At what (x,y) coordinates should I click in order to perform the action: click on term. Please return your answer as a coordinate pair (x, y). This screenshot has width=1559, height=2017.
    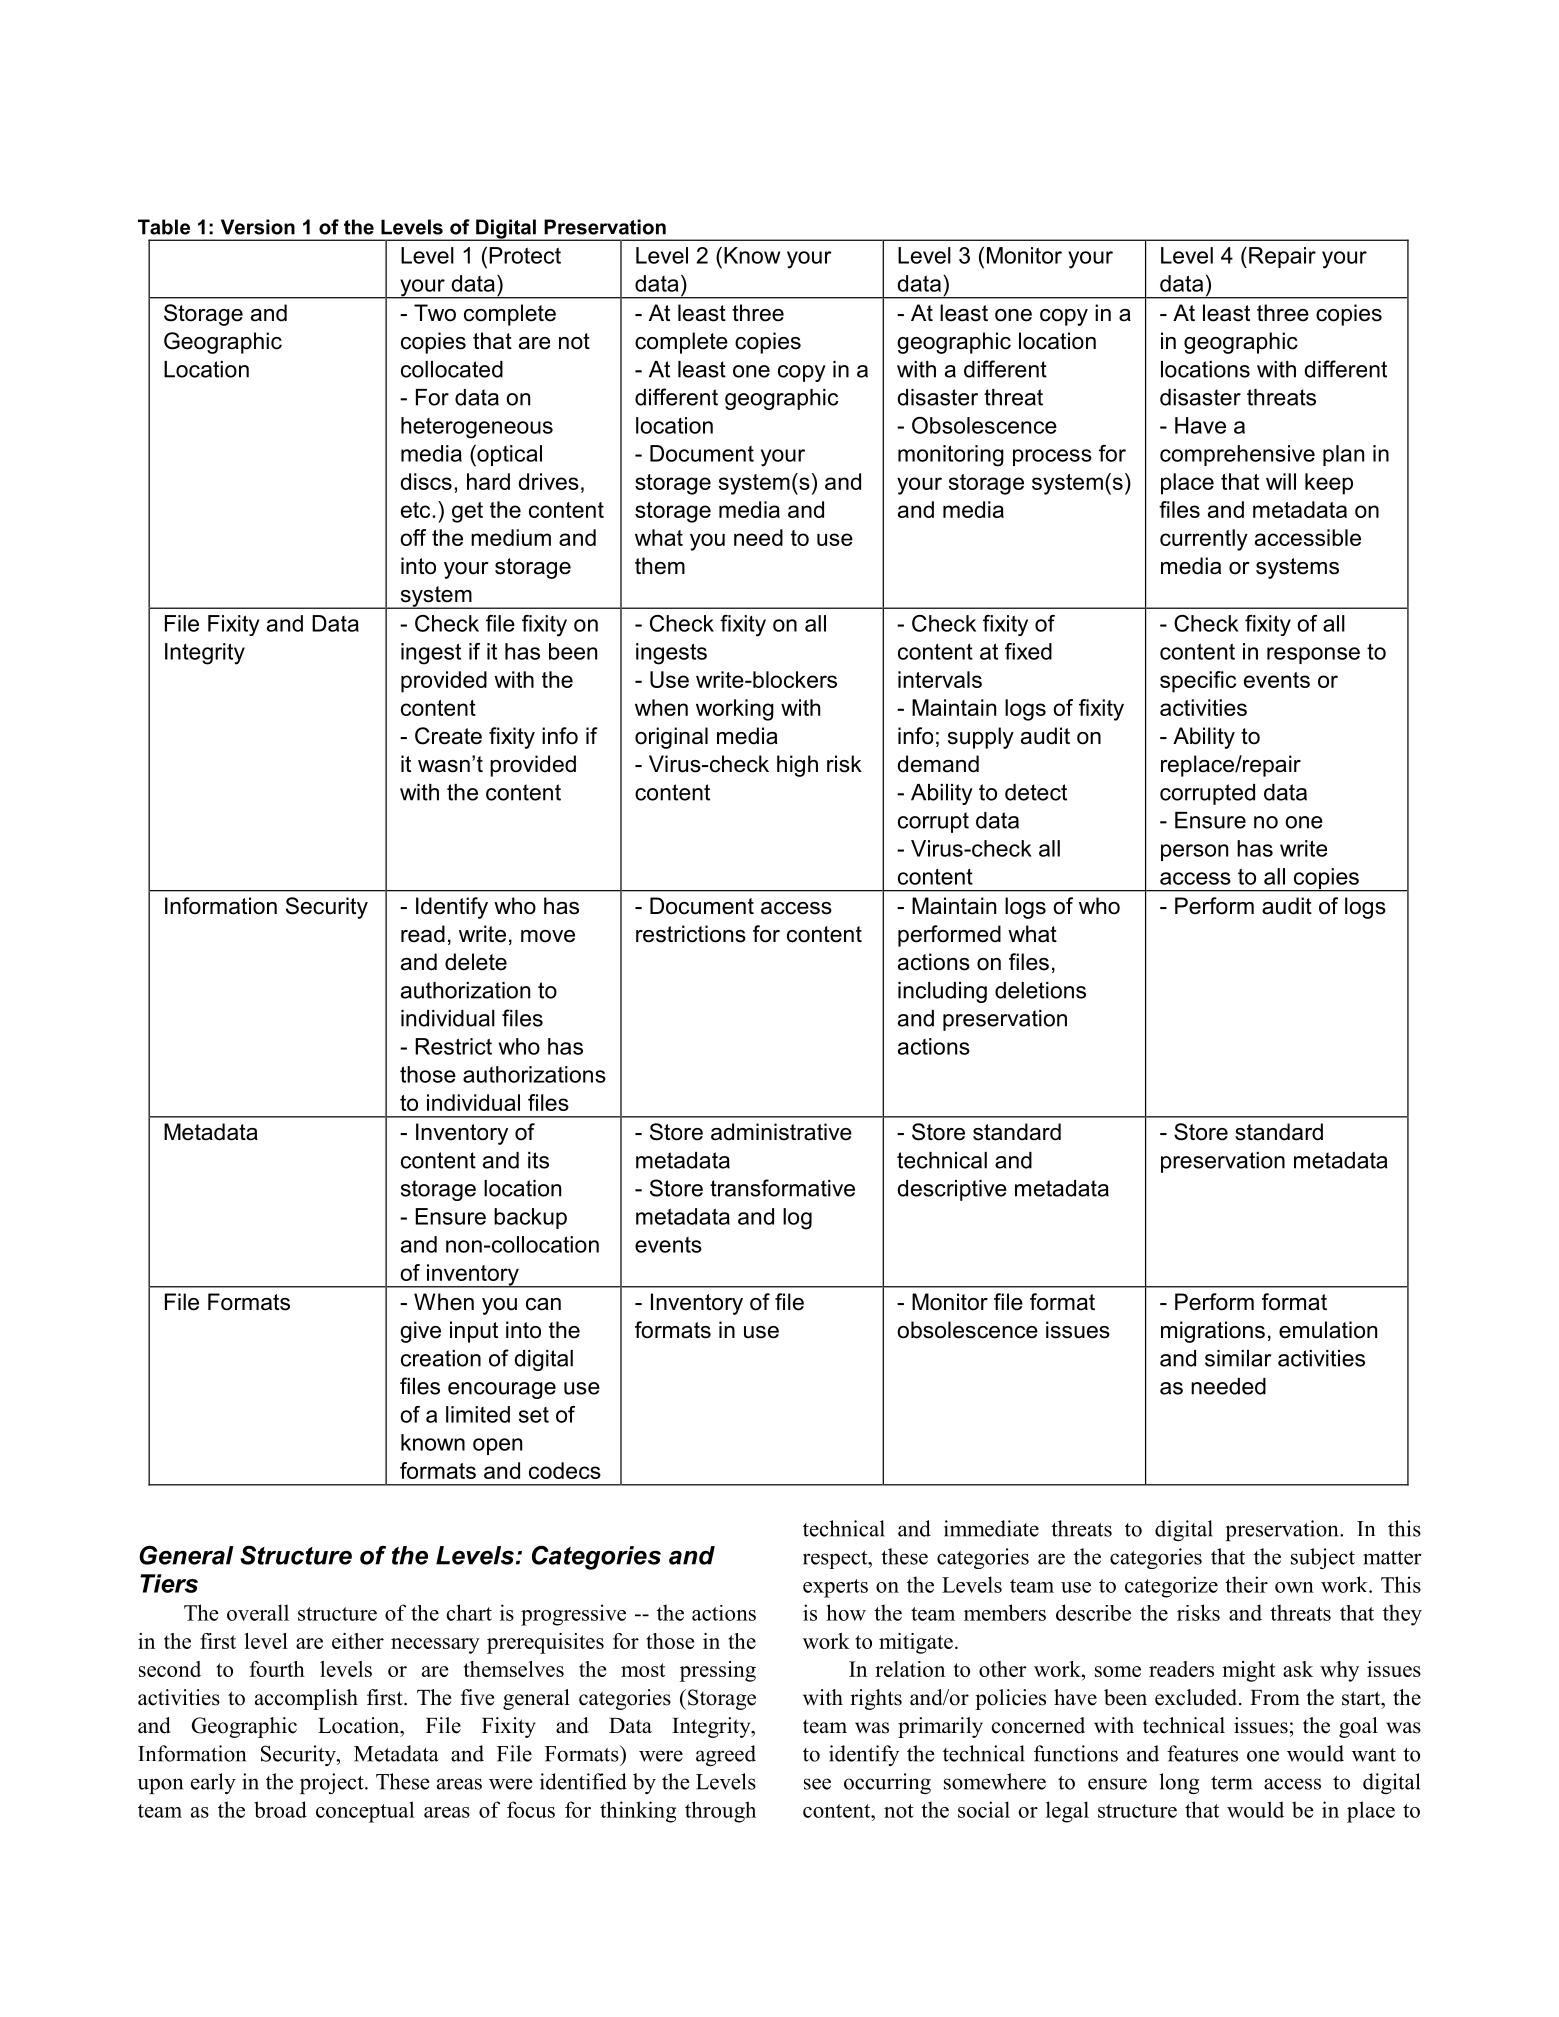
    Looking at the image, I should click on (1231, 1783).
